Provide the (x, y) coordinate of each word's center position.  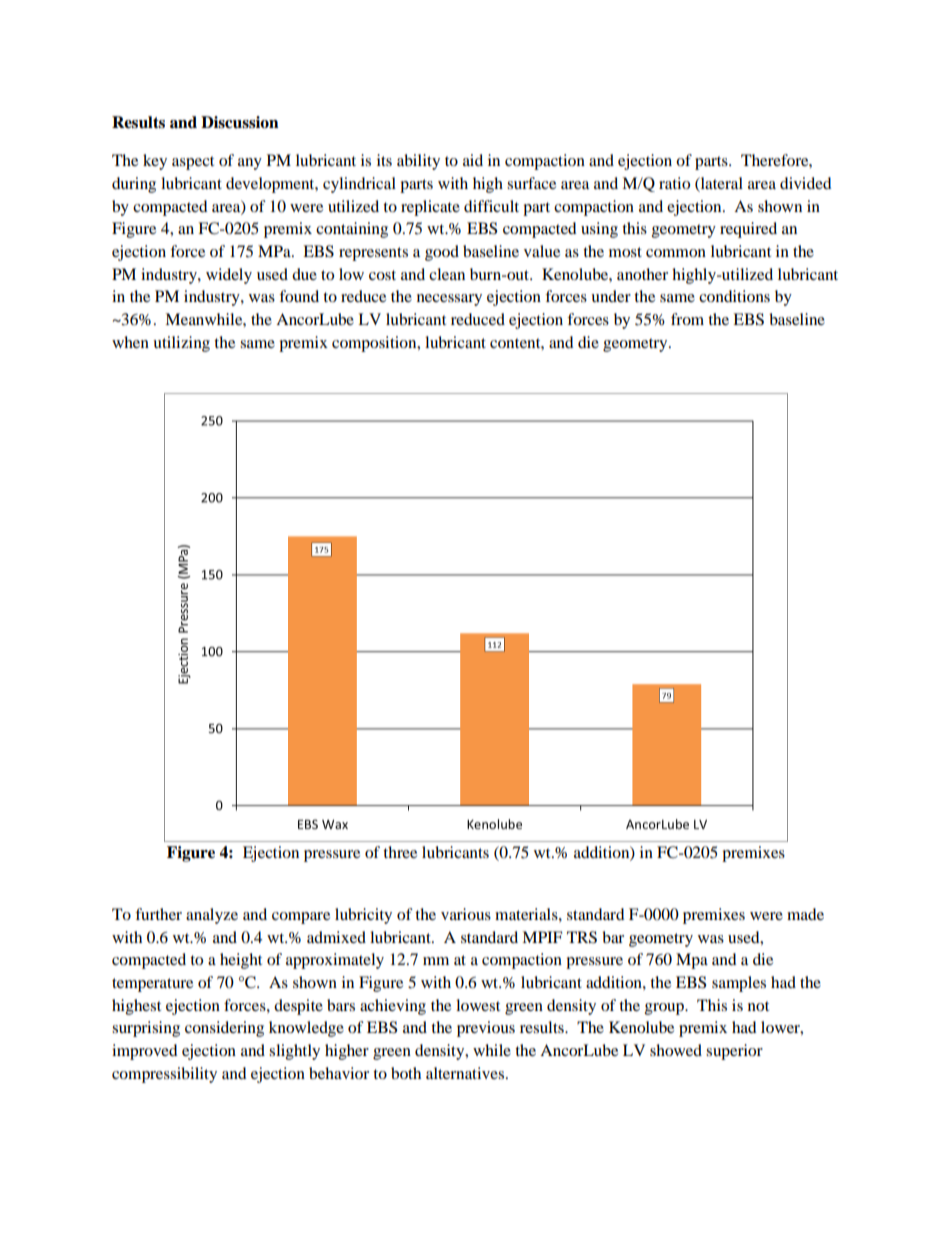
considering (224, 1029)
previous (486, 1029)
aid (473, 160)
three (400, 852)
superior (734, 1052)
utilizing (181, 344)
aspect (193, 163)
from (687, 319)
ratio (674, 183)
